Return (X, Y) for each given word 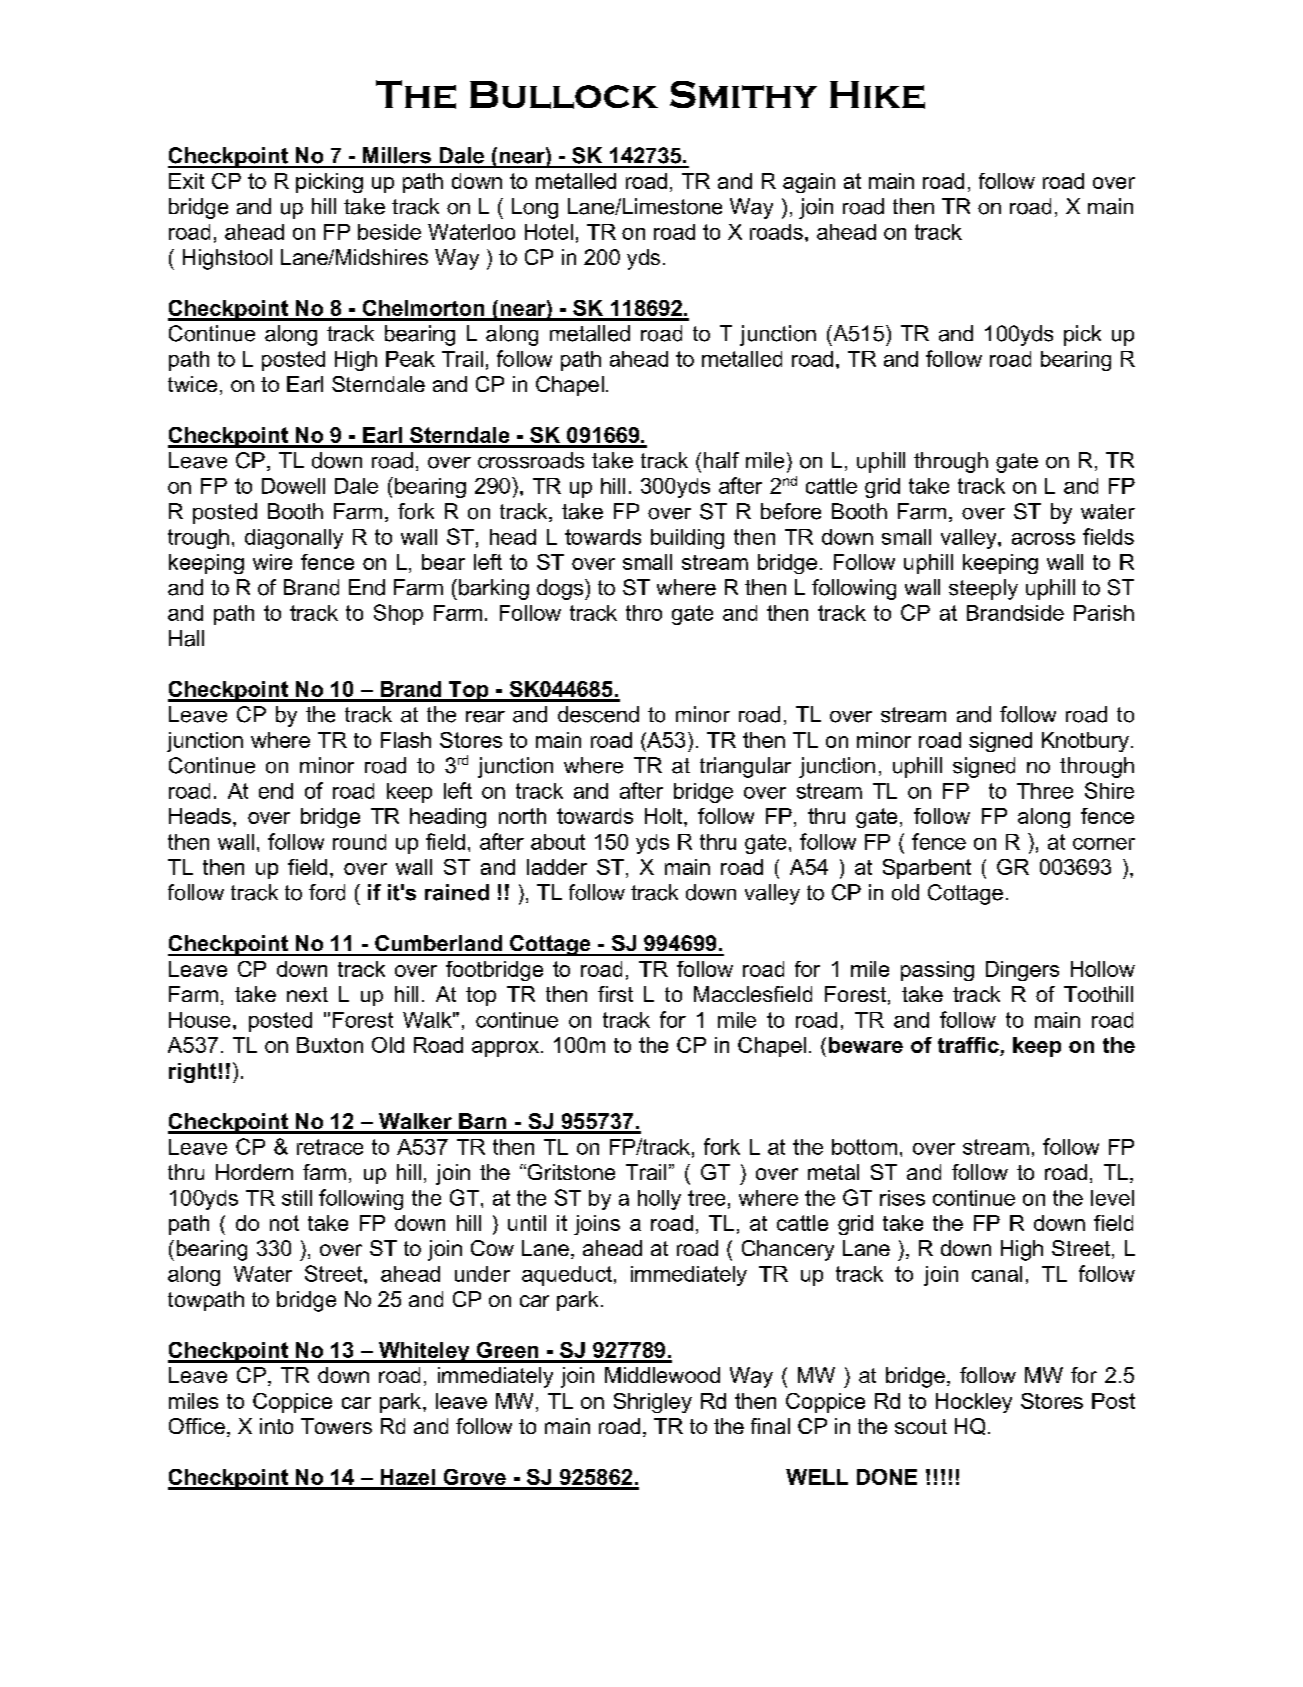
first (615, 994)
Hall (186, 638)
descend (598, 714)
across (1043, 539)
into (276, 1426)
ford (327, 892)
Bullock (564, 95)
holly (659, 1200)
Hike (877, 95)
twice (192, 384)
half (721, 460)
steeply (983, 589)
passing (937, 971)
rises (902, 1198)
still (297, 1198)
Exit (186, 181)
